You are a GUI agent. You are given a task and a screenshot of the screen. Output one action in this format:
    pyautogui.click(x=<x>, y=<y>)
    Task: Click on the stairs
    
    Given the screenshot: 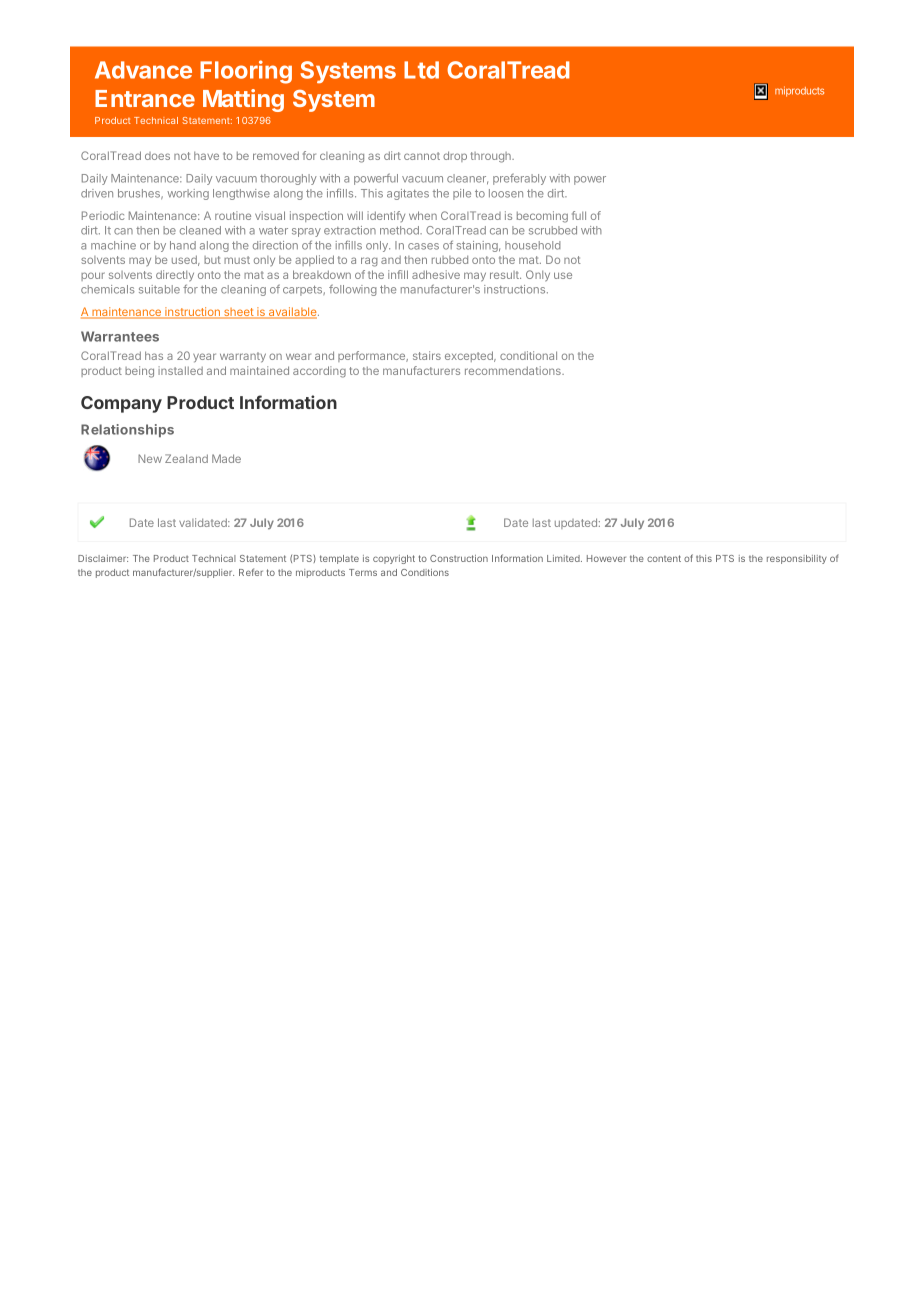 What is the action you would take?
    pyautogui.click(x=427, y=355)
